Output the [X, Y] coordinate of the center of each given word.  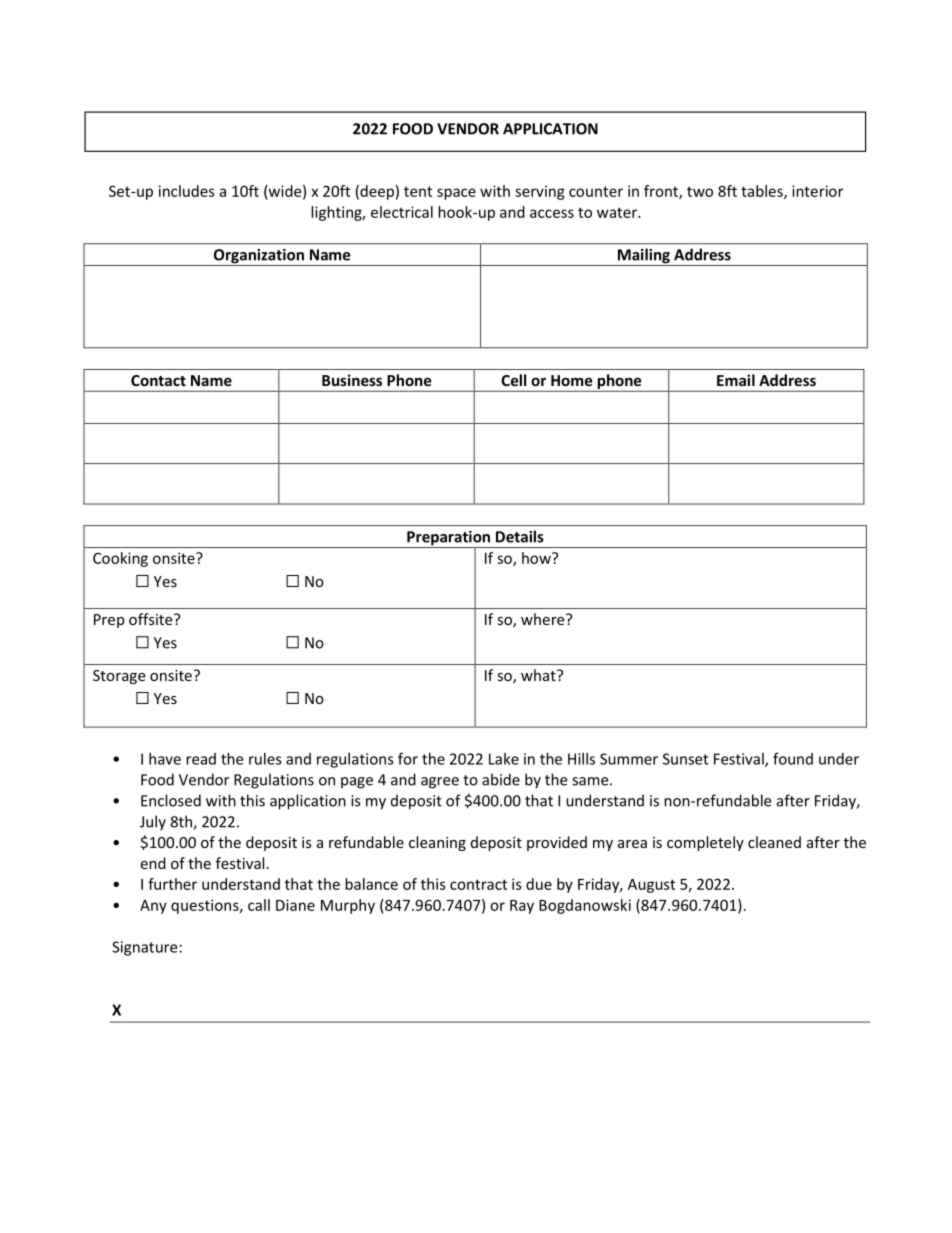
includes [187, 191]
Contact [158, 380]
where [544, 619]
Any [153, 907]
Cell [513, 380]
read [201, 759]
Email [736, 380]
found [793, 758]
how [537, 558]
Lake [504, 759]
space [456, 194]
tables [763, 192]
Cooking [120, 559]
